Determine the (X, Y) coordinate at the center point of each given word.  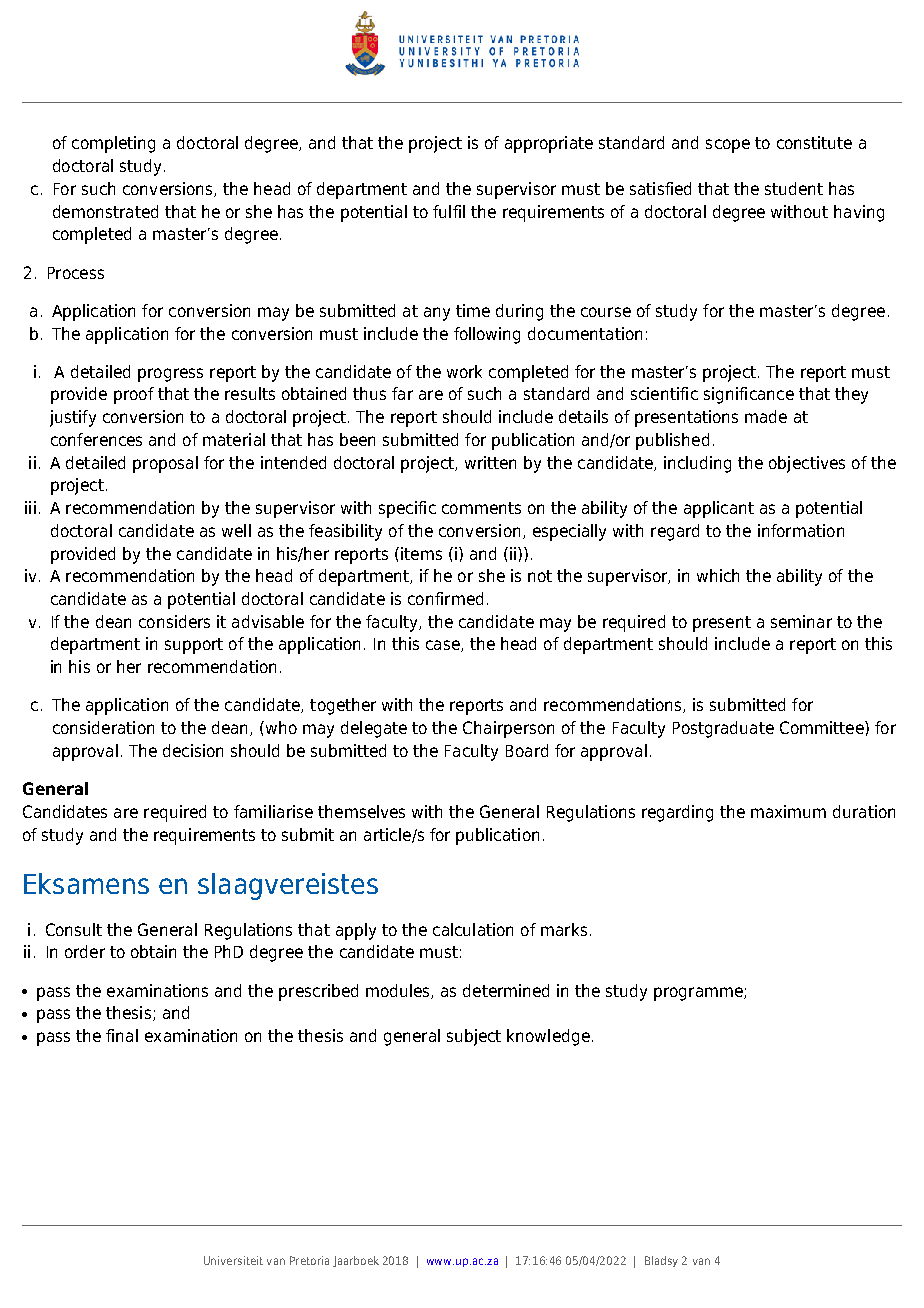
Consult (74, 929)
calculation (473, 929)
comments (481, 508)
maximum (788, 811)
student (794, 188)
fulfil (449, 211)
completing (113, 144)
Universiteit (233, 1260)
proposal (165, 464)
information (801, 530)
